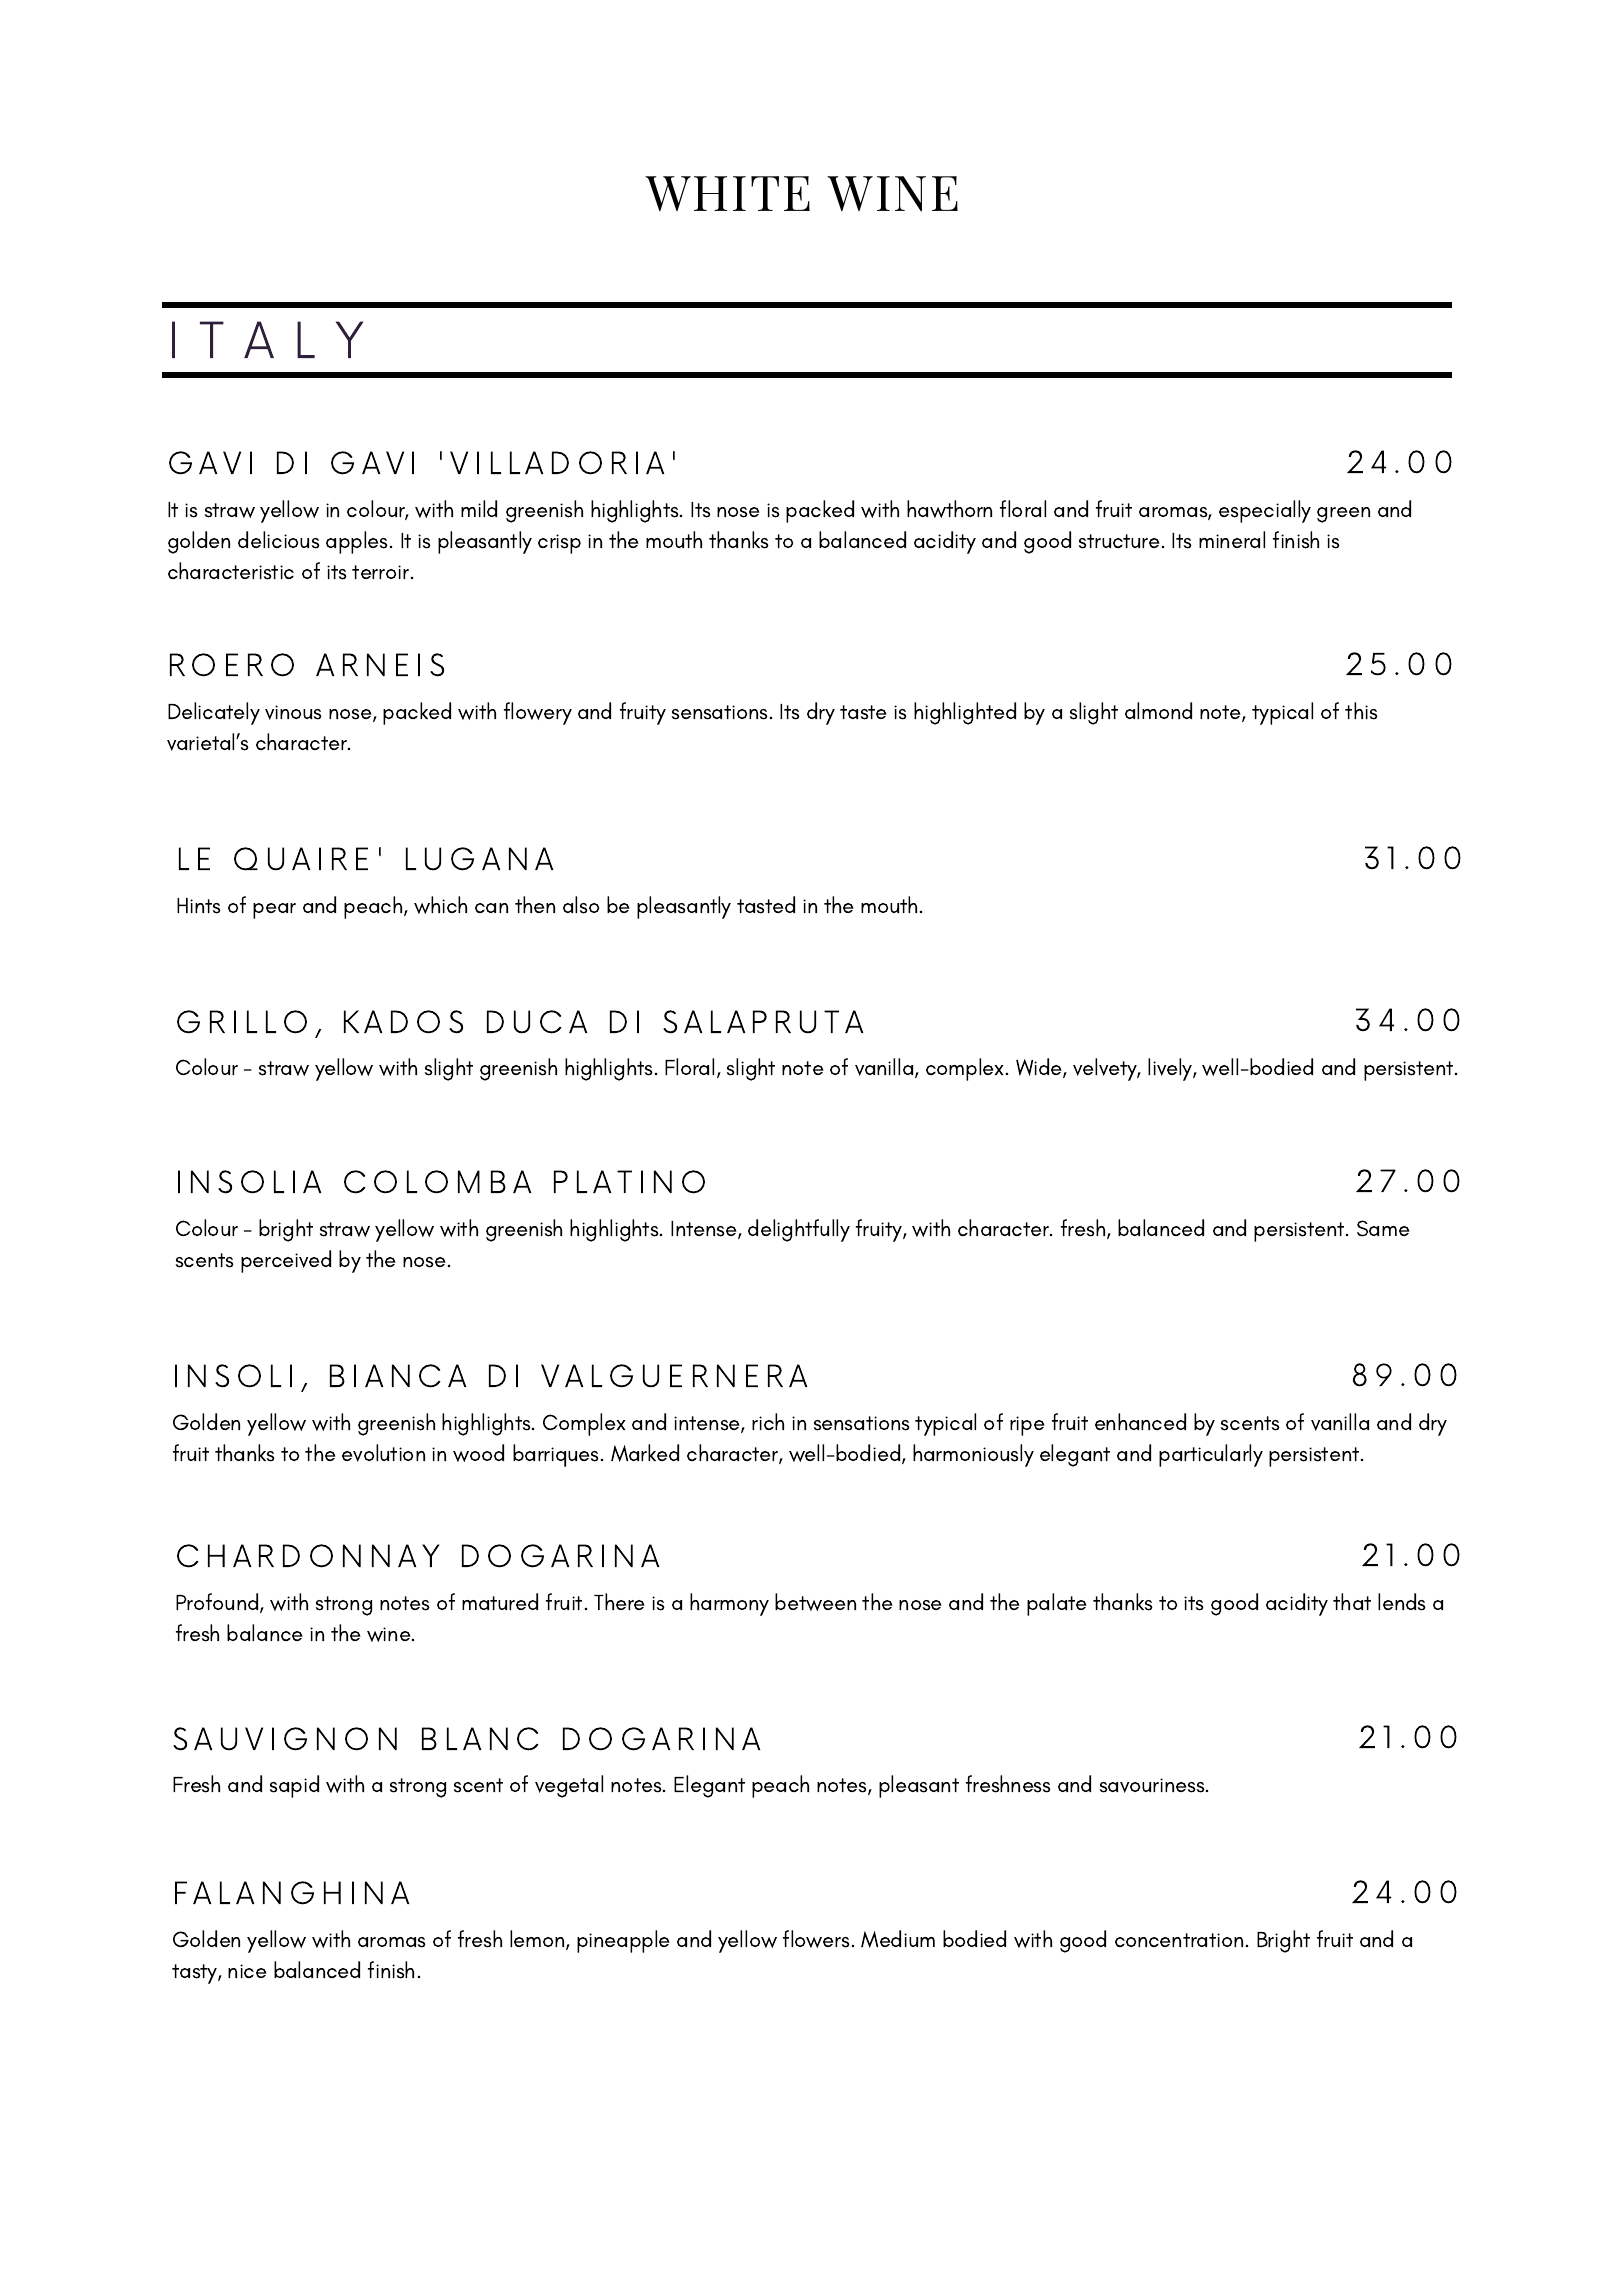 The image size is (1615, 2285). I want to click on evolution, so click(383, 1453).
